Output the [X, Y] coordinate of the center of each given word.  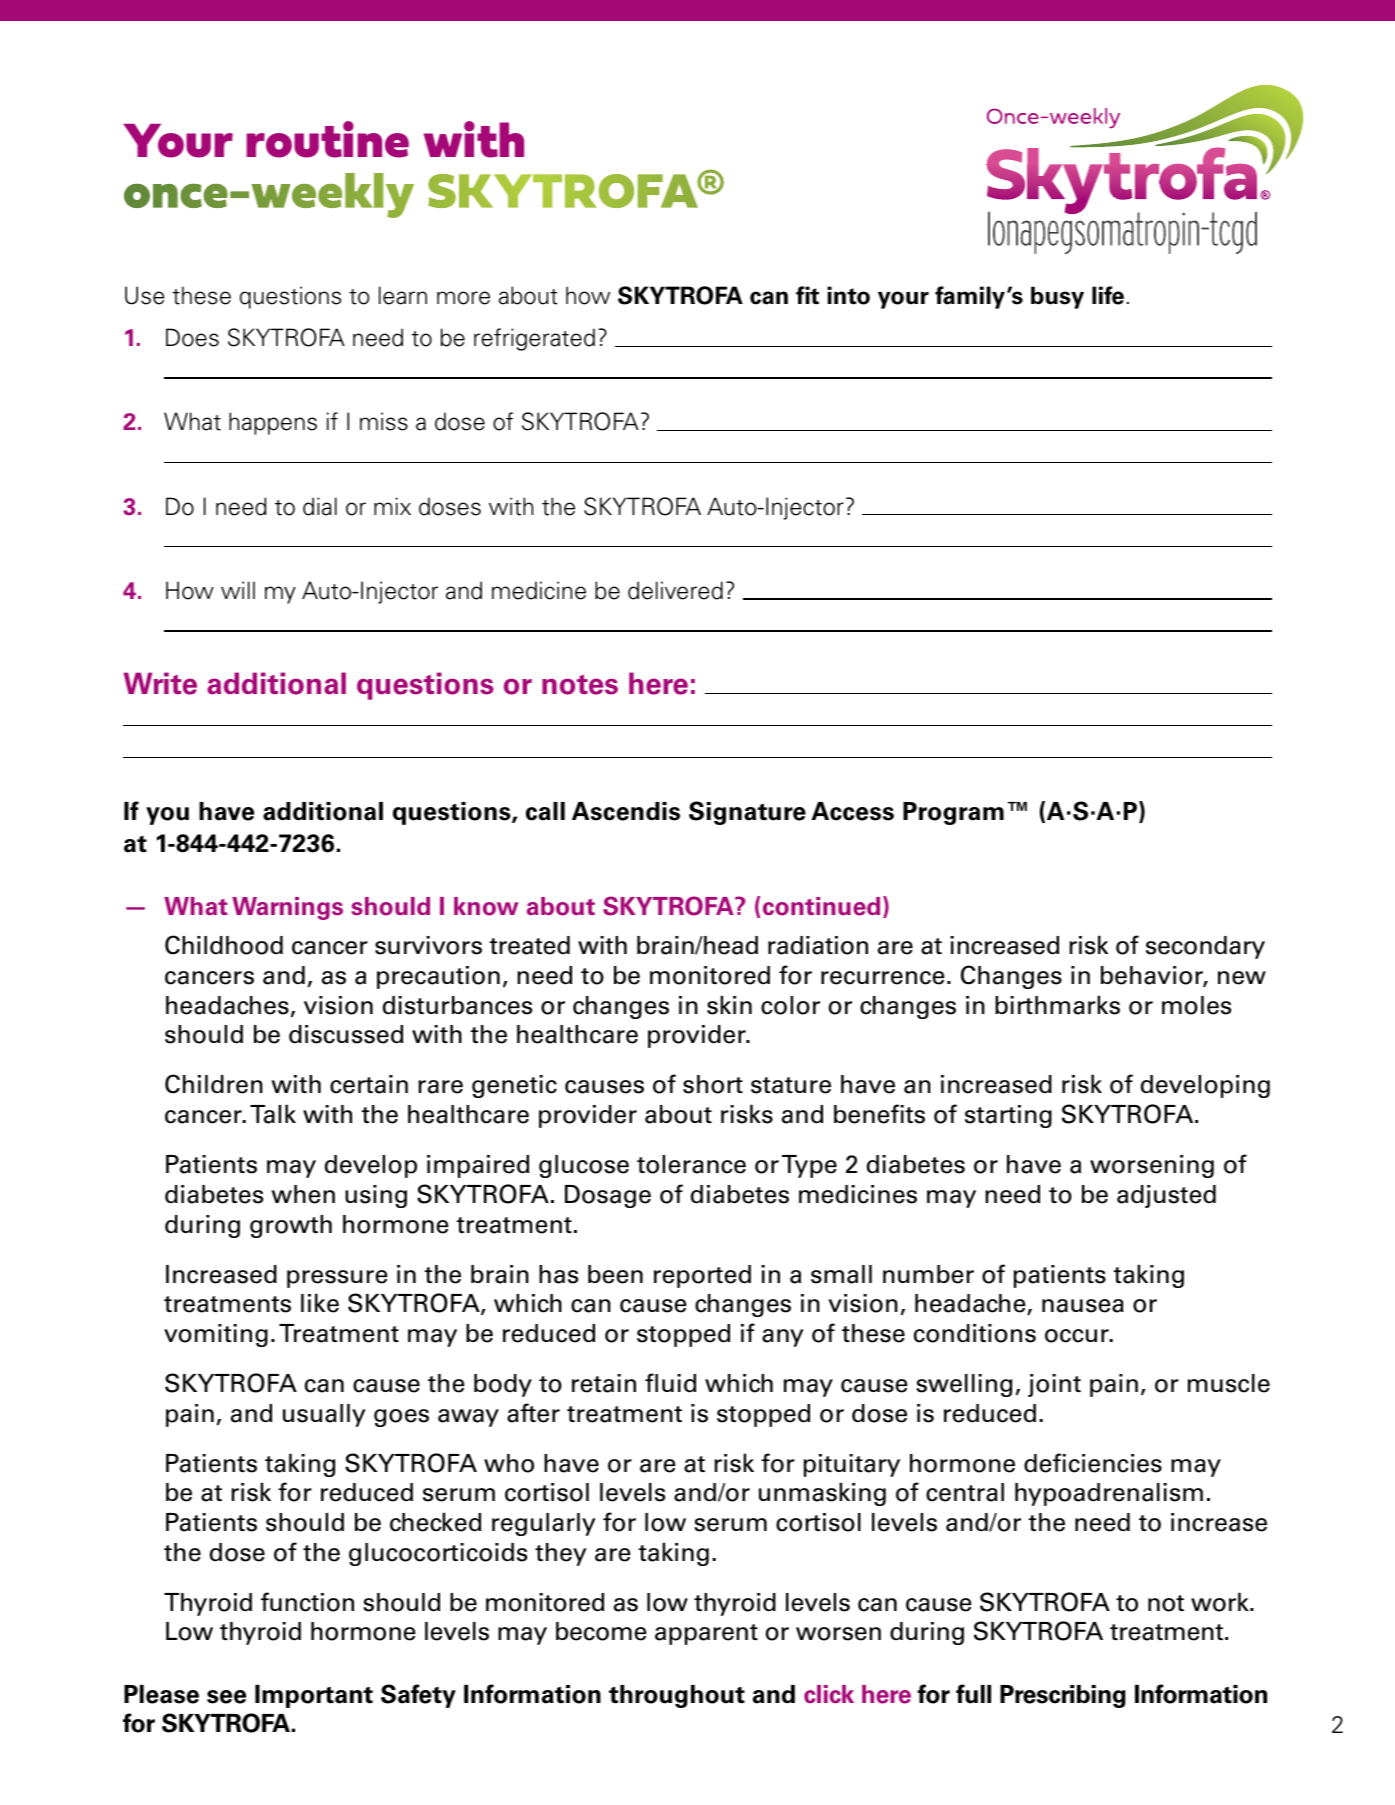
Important [314, 1696]
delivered [675, 590]
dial [320, 506]
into [848, 295]
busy [1057, 297]
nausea [1083, 1306]
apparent [706, 1634]
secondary [1205, 947]
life [1108, 295]
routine [327, 139]
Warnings [287, 908]
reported [702, 1276]
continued [821, 906]
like [320, 1303]
